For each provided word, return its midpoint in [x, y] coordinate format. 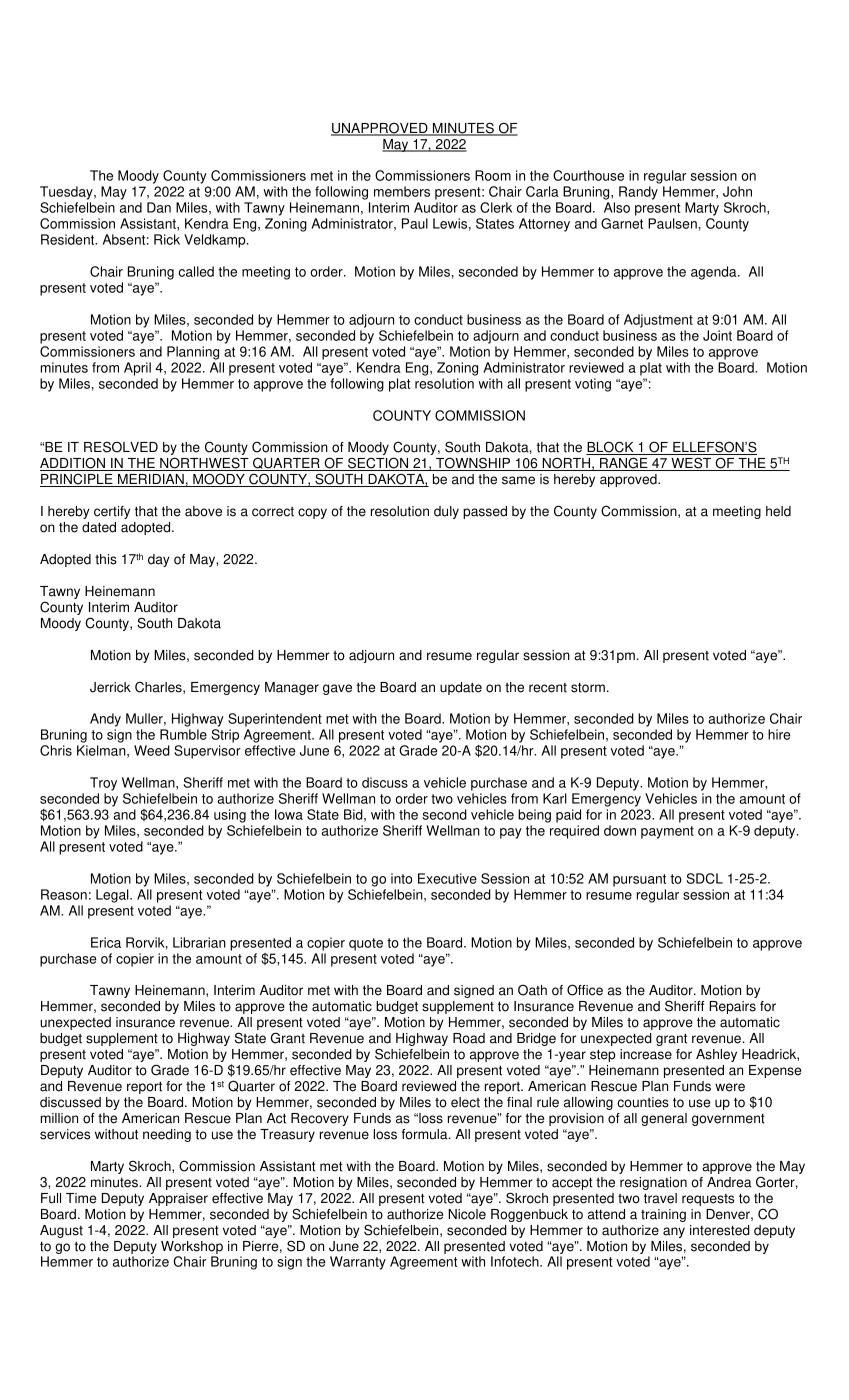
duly [446, 512]
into [401, 878]
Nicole [467, 1214]
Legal [113, 896]
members [402, 191]
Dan [159, 207]
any [674, 1232]
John [737, 191]
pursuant [639, 880]
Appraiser [178, 1199]
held [778, 511]
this [106, 559]
